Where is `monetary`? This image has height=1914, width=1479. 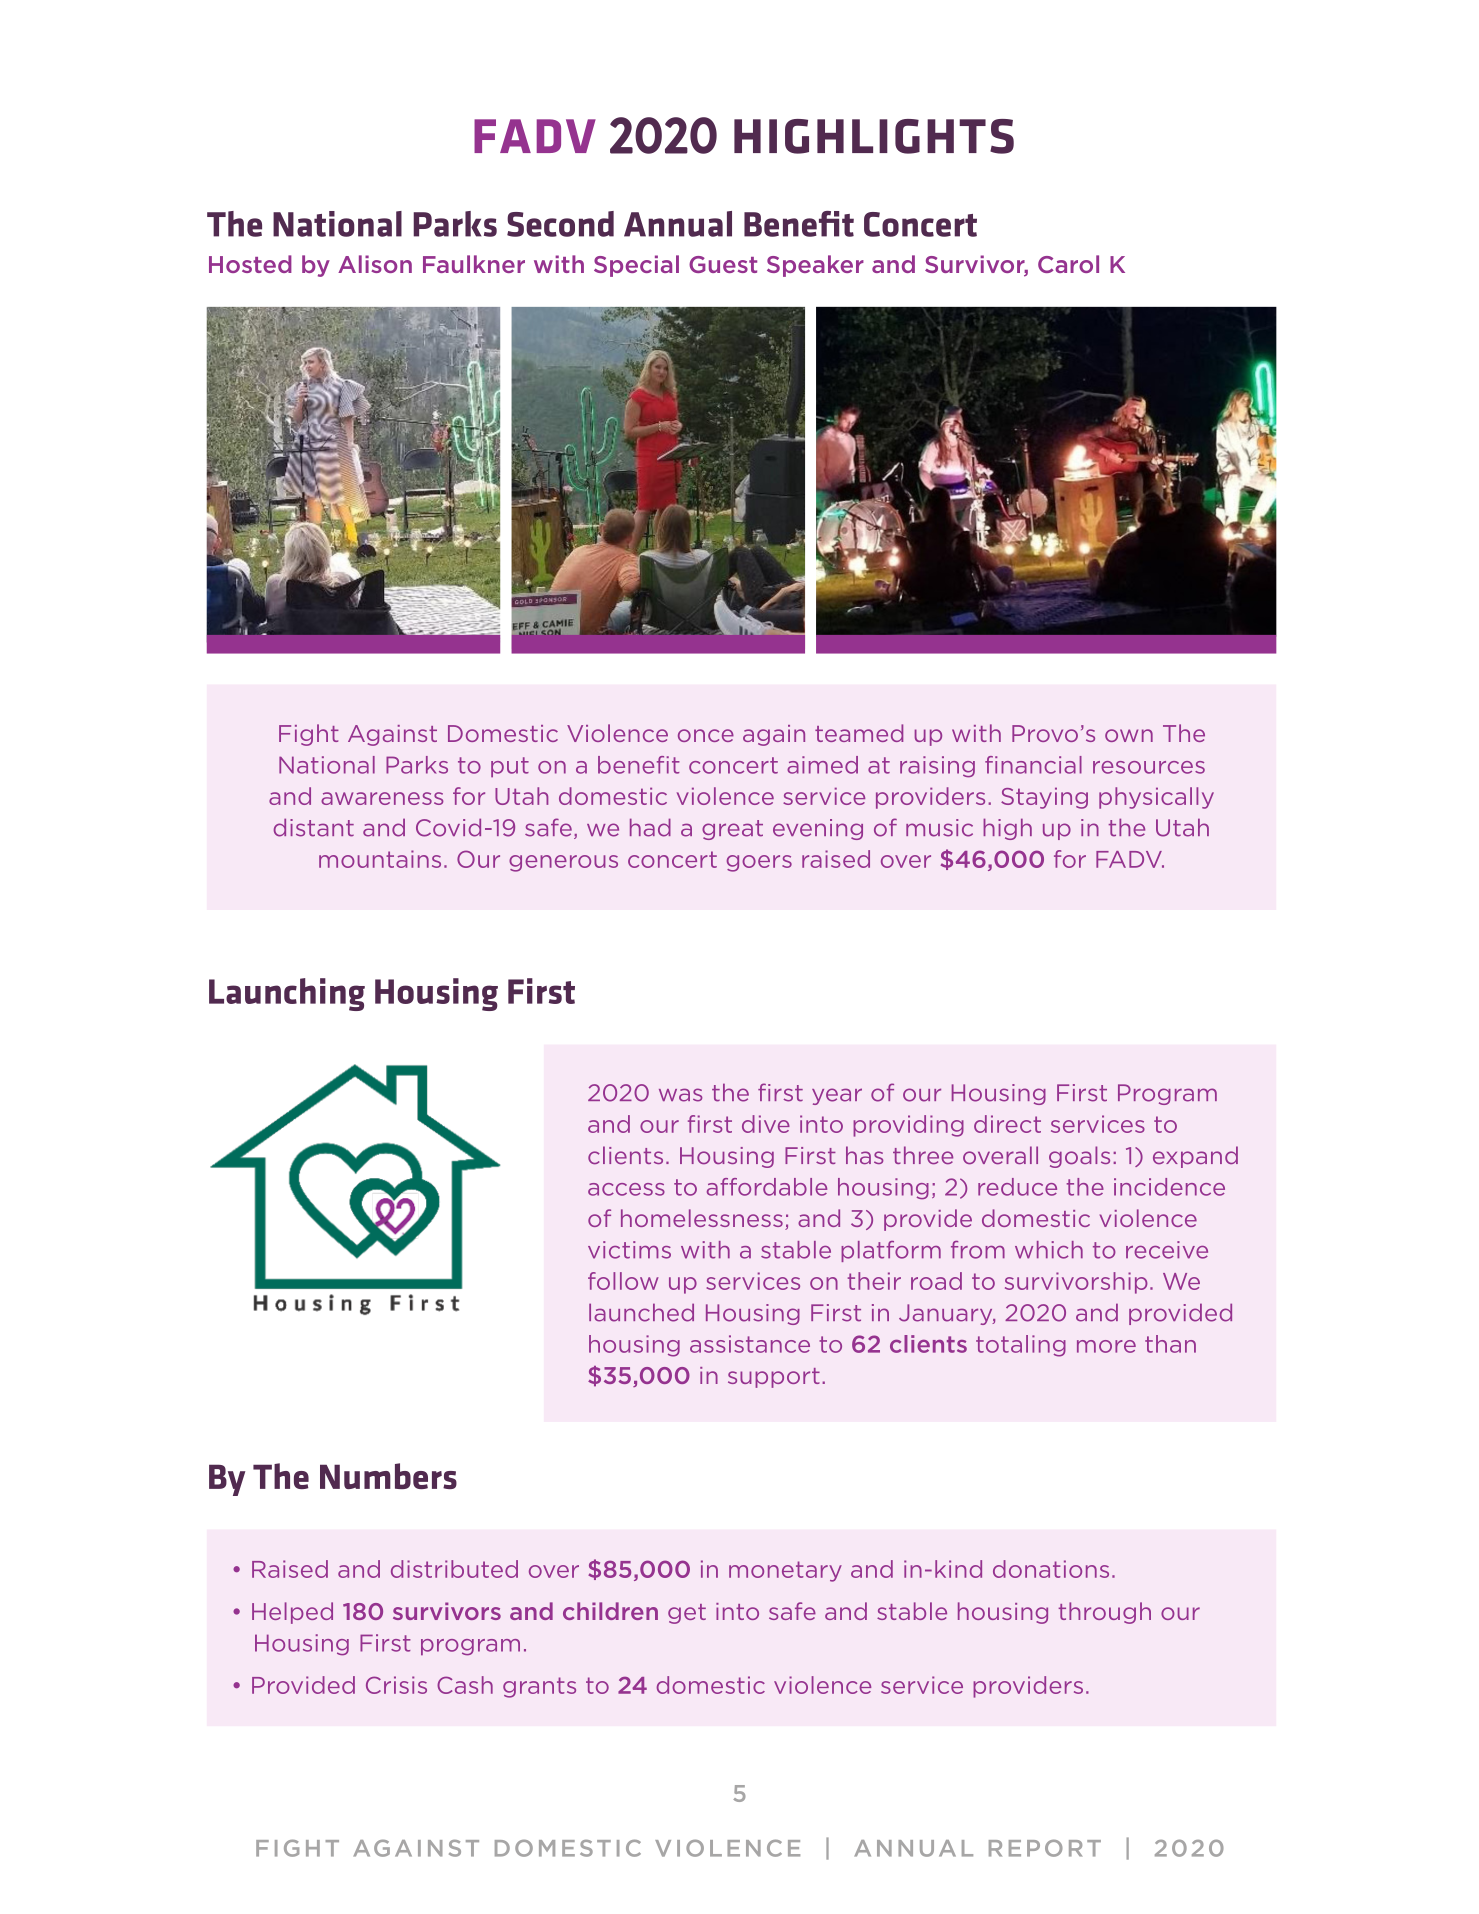
monetary is located at coordinates (785, 1571).
